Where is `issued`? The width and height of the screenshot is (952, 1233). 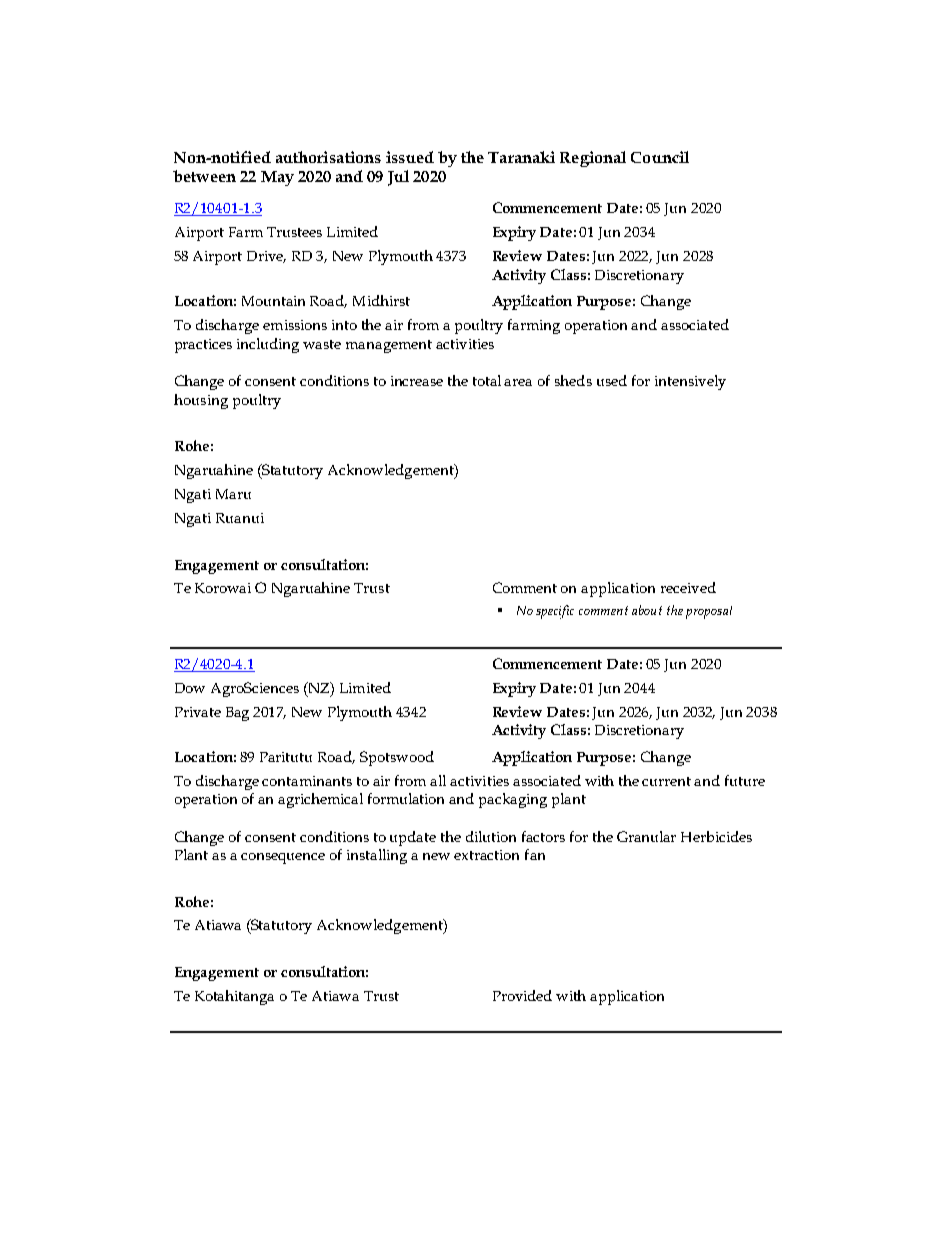
issued is located at coordinates (410, 157).
